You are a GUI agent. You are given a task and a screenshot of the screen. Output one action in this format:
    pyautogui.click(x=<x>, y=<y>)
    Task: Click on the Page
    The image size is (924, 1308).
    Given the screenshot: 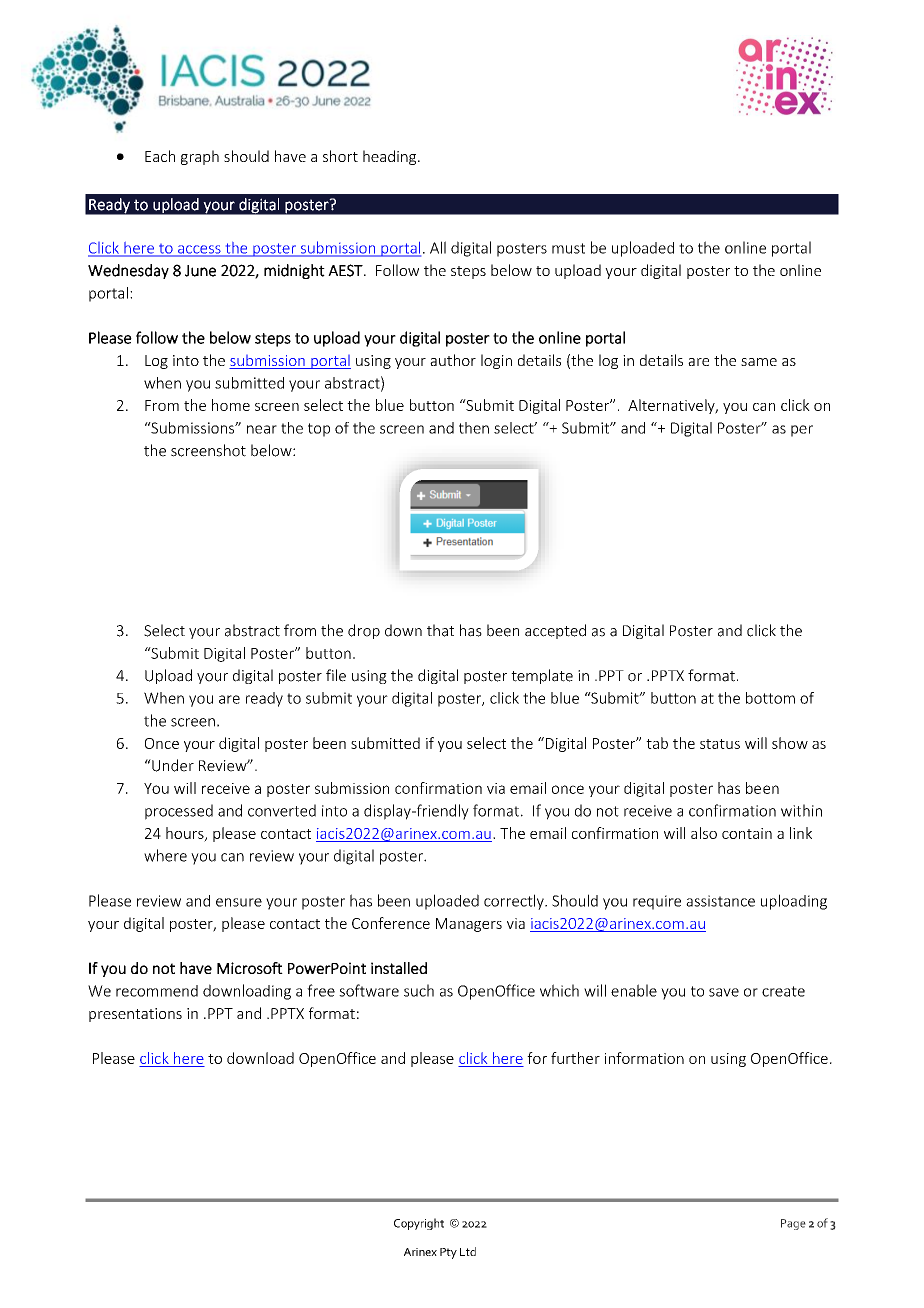 What is the action you would take?
    pyautogui.click(x=793, y=1224)
